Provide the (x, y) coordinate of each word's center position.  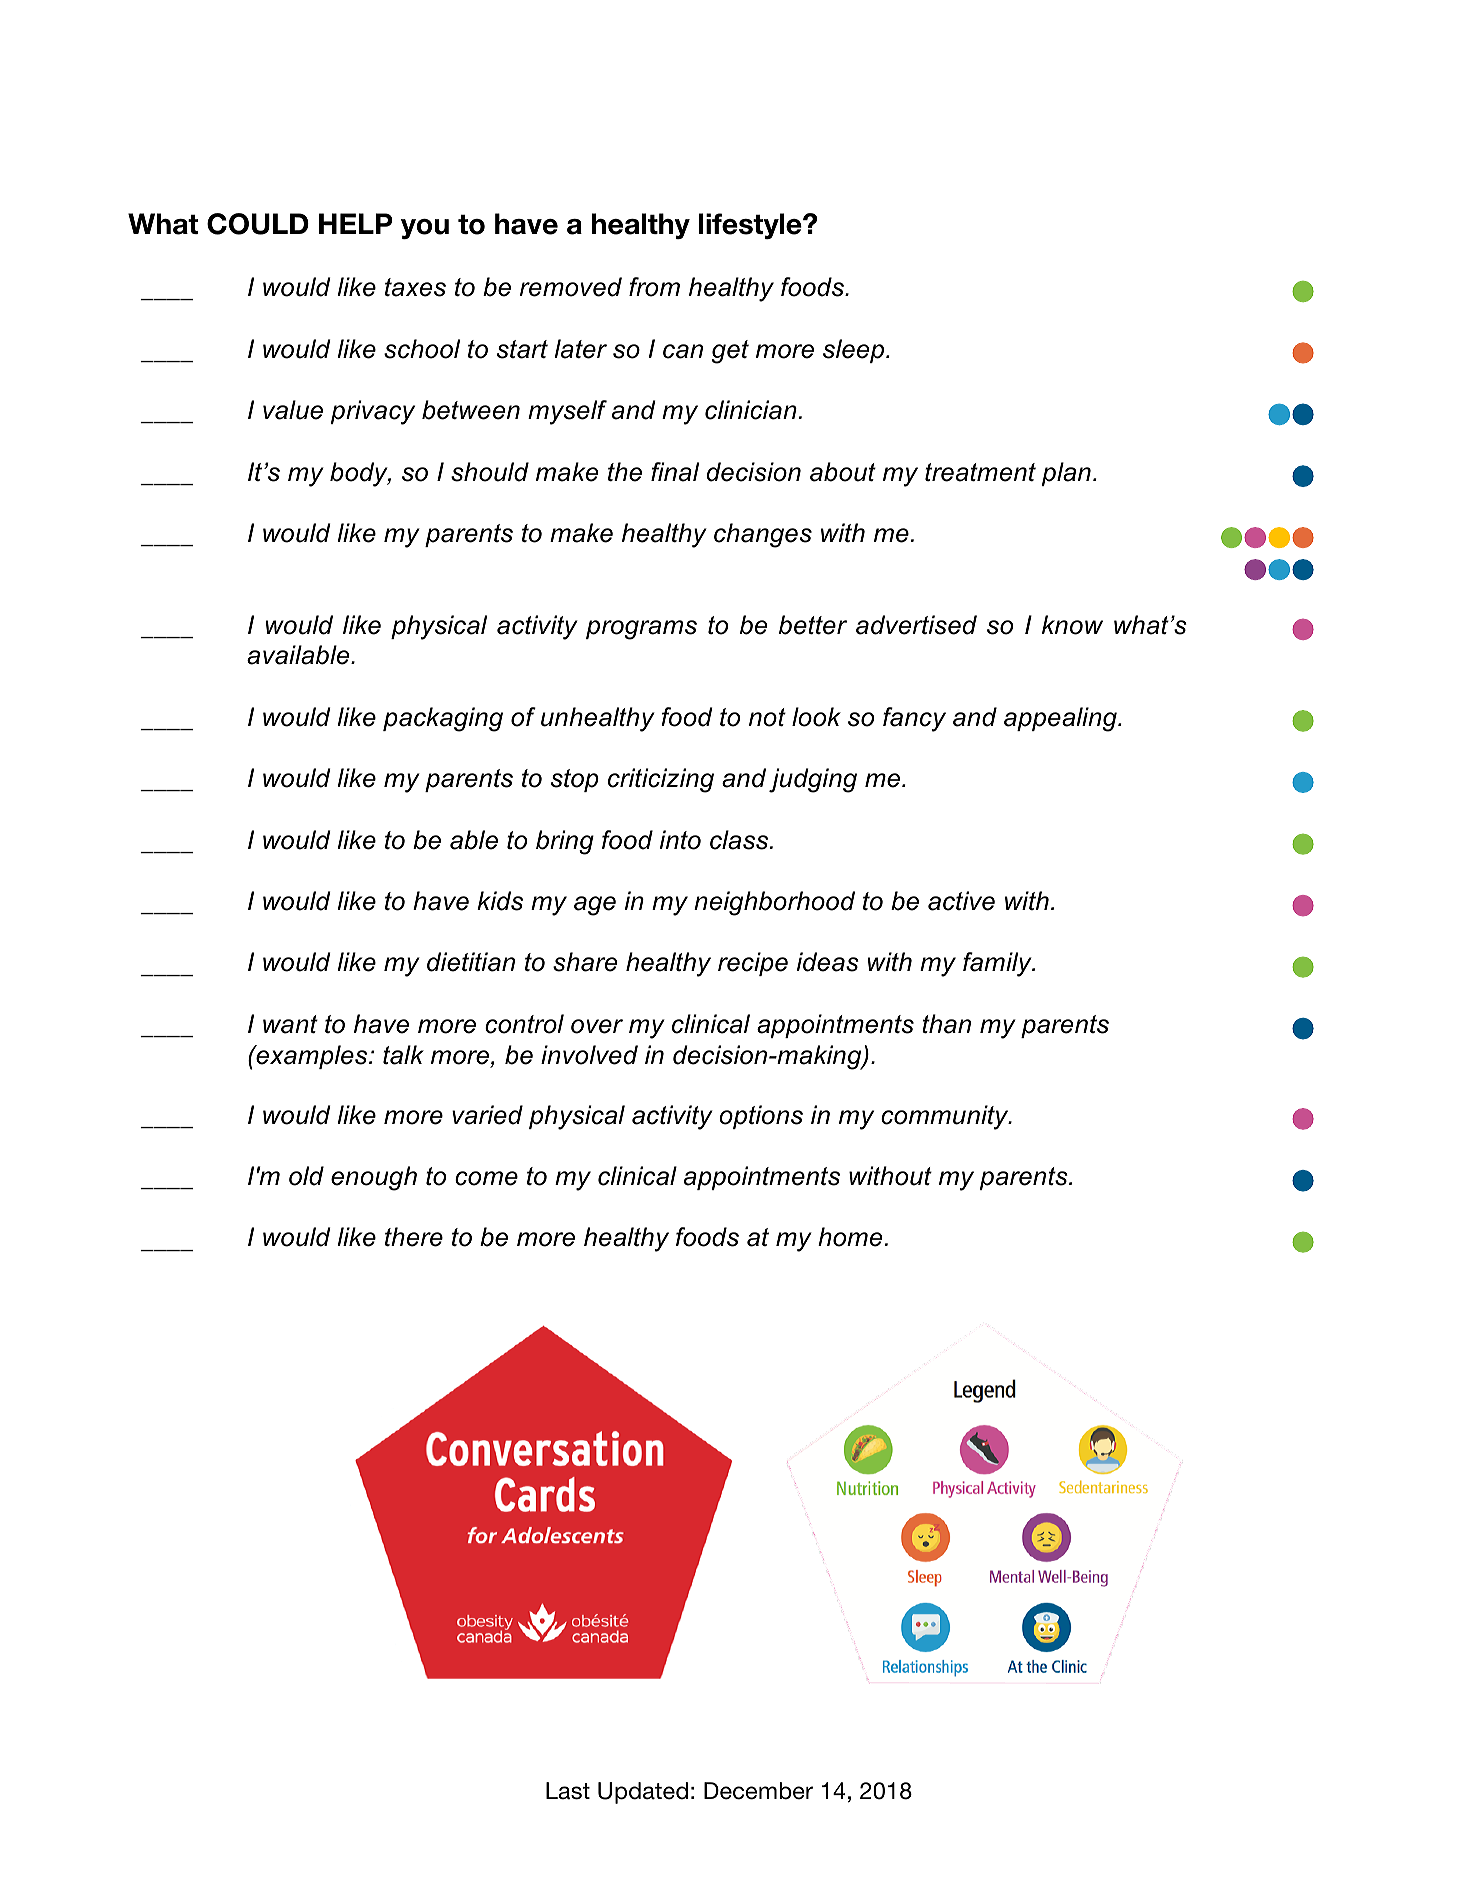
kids (500, 901)
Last (568, 1791)
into (680, 840)
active (961, 901)
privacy (373, 412)
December (758, 1791)
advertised (916, 625)
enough (374, 1178)
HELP (356, 223)
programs (641, 630)
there (414, 1237)
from (654, 287)
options (761, 1117)
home (850, 1237)
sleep (855, 351)
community (946, 1117)
